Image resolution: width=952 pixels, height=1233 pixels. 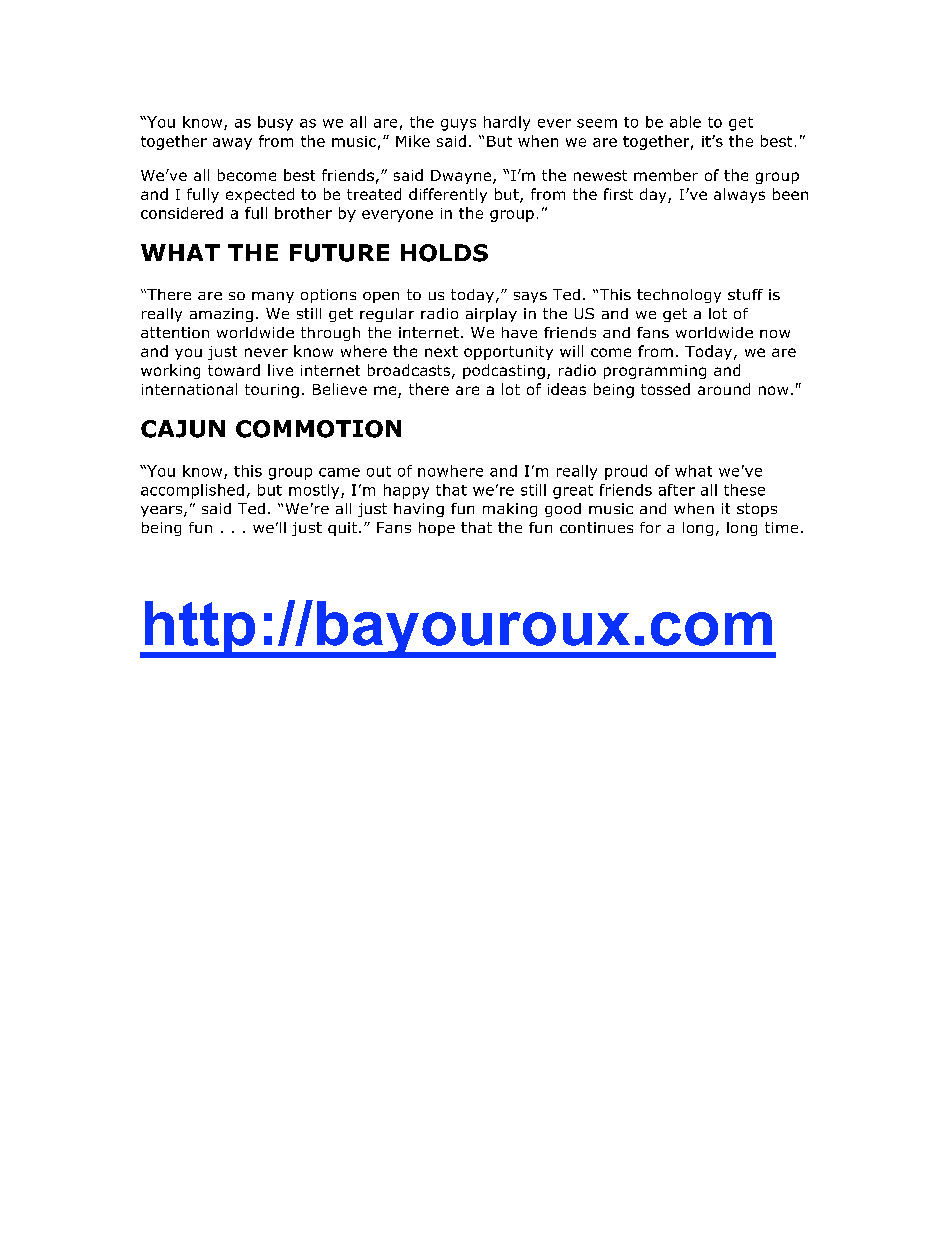 I want to click on years, so click(x=161, y=511).
